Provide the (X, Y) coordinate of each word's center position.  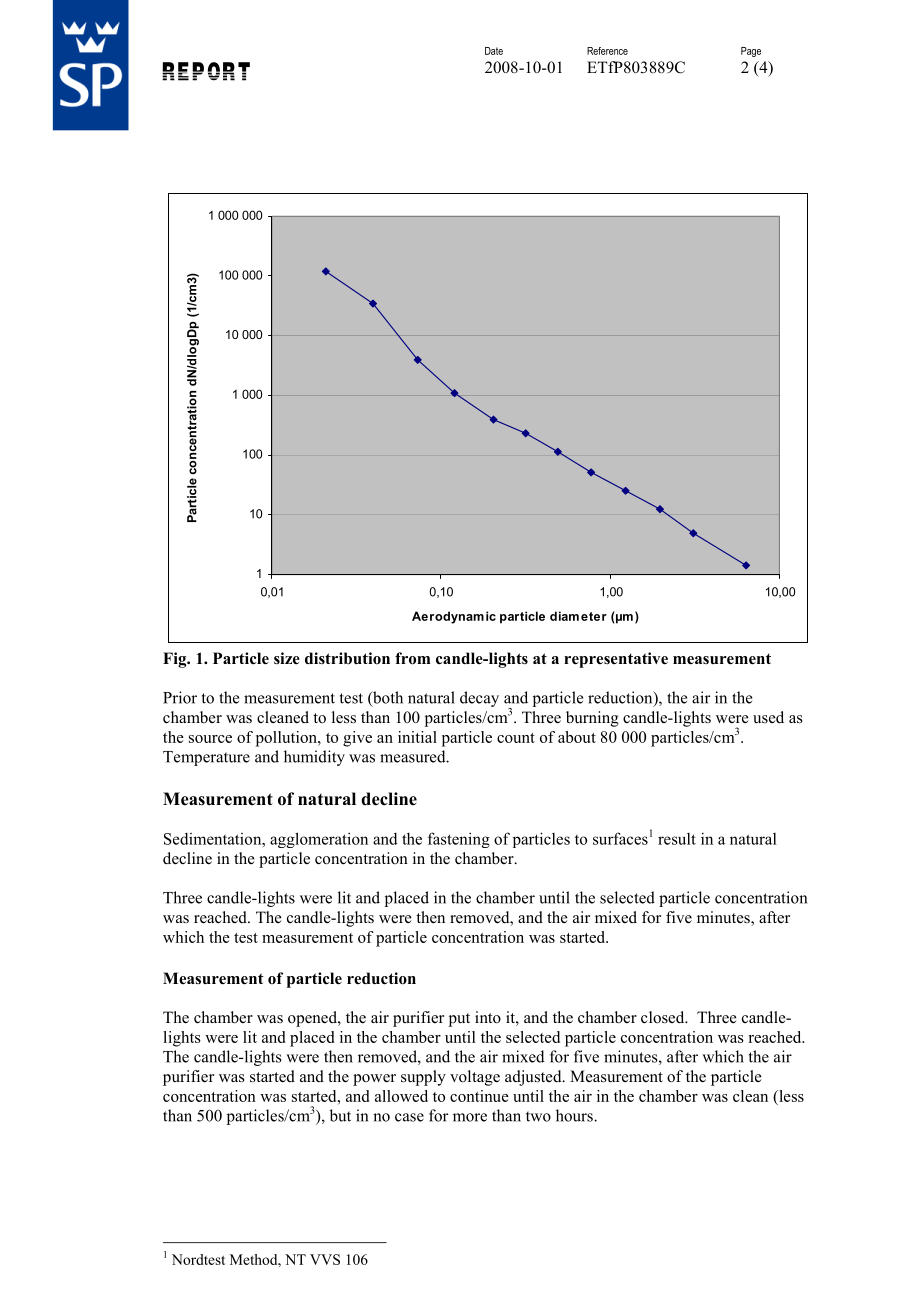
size (287, 658)
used (768, 717)
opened (313, 1019)
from (412, 658)
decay (479, 699)
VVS (325, 1259)
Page (751, 52)
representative (616, 660)
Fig (176, 660)
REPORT (206, 71)
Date (494, 51)
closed (664, 1017)
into (488, 1017)
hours (575, 1115)
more (470, 1117)
